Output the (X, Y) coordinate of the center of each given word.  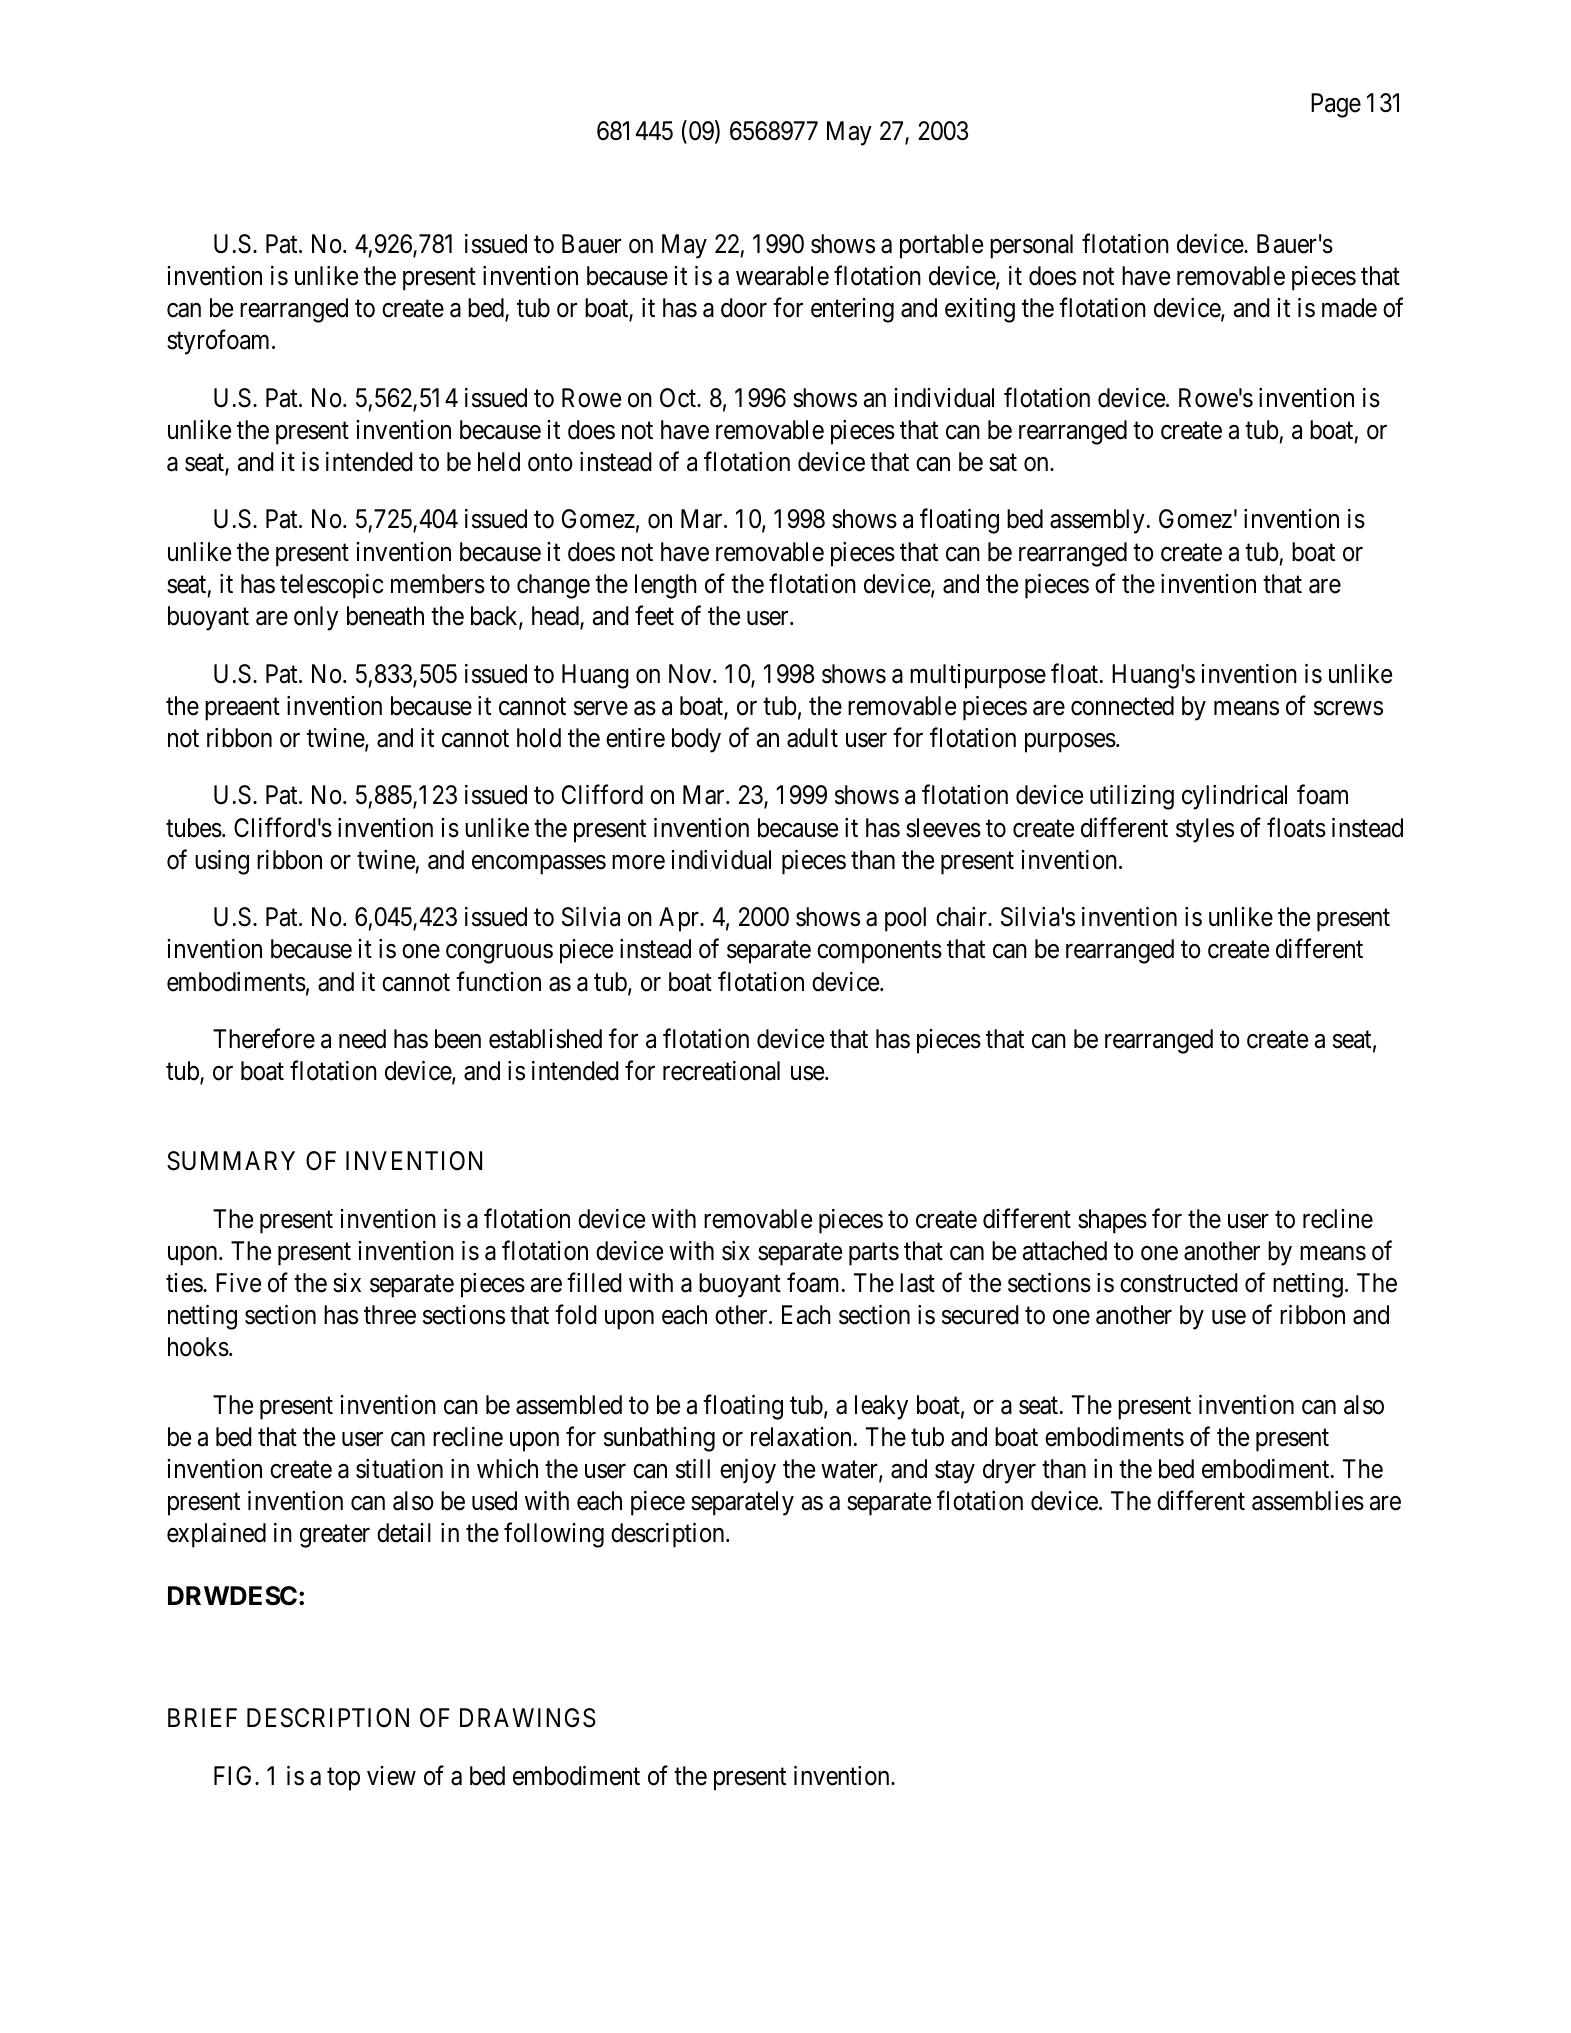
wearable (782, 276)
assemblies (1308, 1501)
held (499, 462)
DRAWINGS (528, 1718)
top (343, 1779)
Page (1336, 105)
